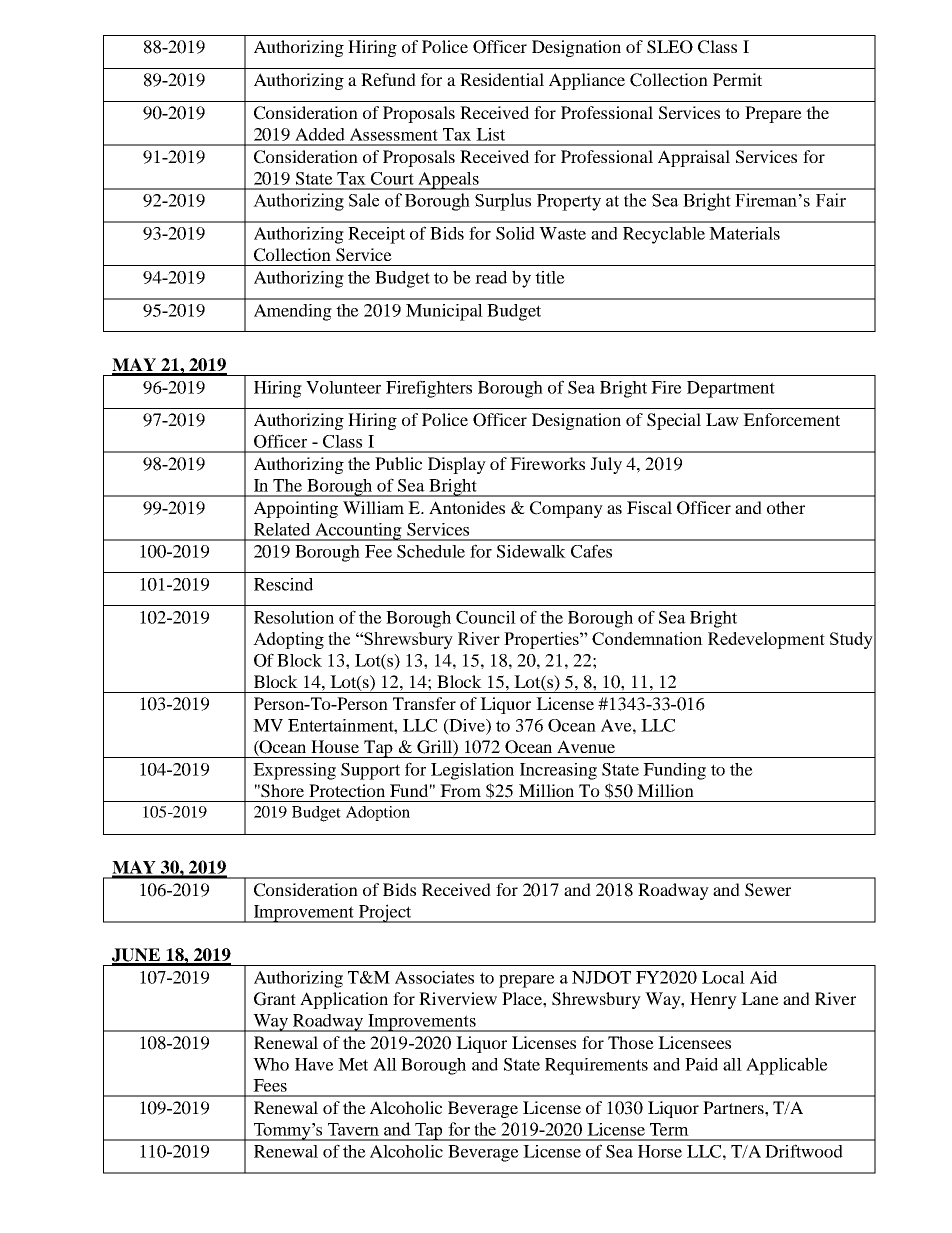 Image resolution: width=952 pixels, height=1233 pixels. I want to click on Resolution, so click(294, 617).
